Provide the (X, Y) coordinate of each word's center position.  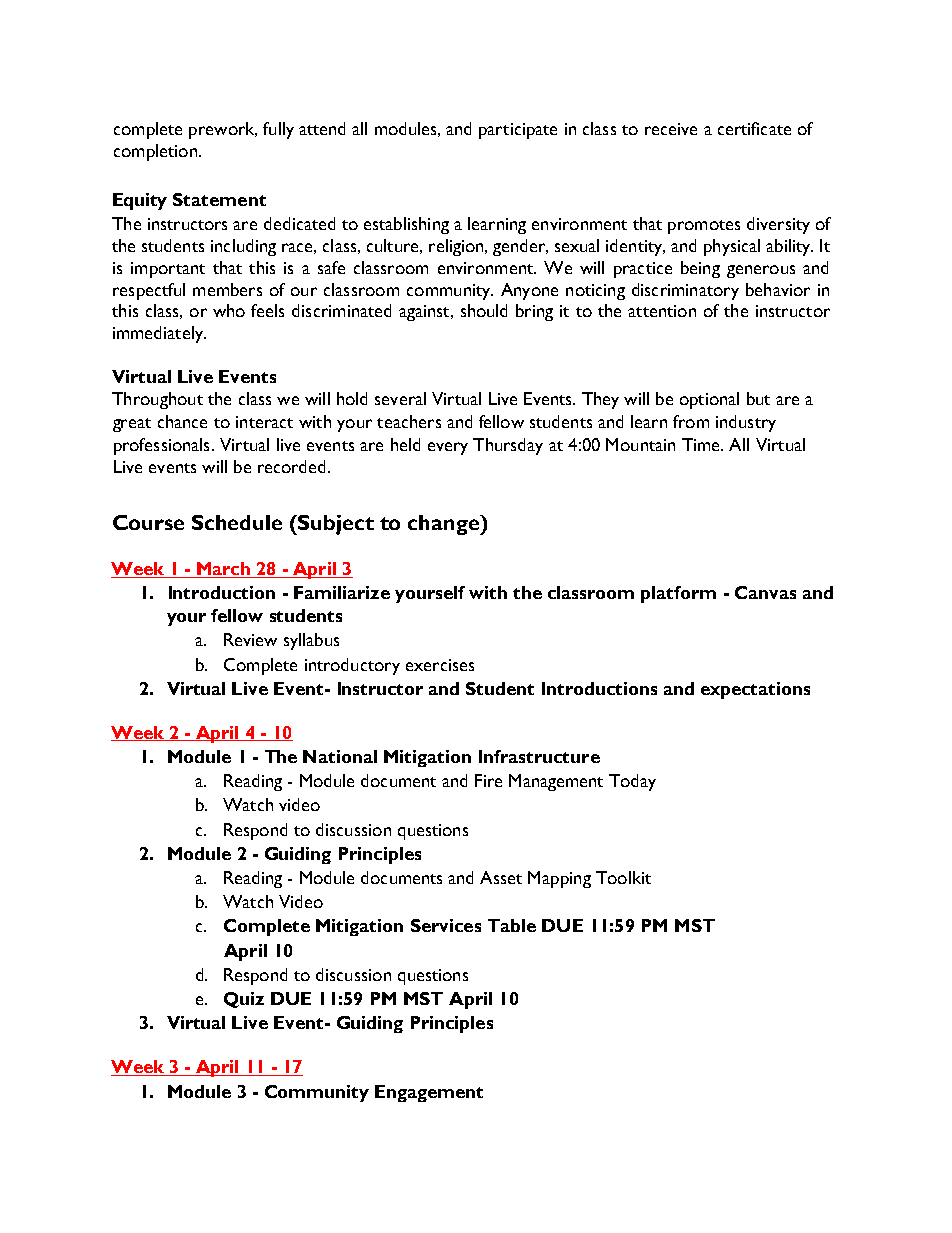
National (340, 756)
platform (678, 594)
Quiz (244, 1000)
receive (671, 129)
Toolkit (623, 877)
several (400, 398)
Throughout (157, 400)
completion (155, 152)
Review (250, 639)
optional (709, 400)
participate (518, 131)
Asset (501, 877)
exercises (440, 665)
